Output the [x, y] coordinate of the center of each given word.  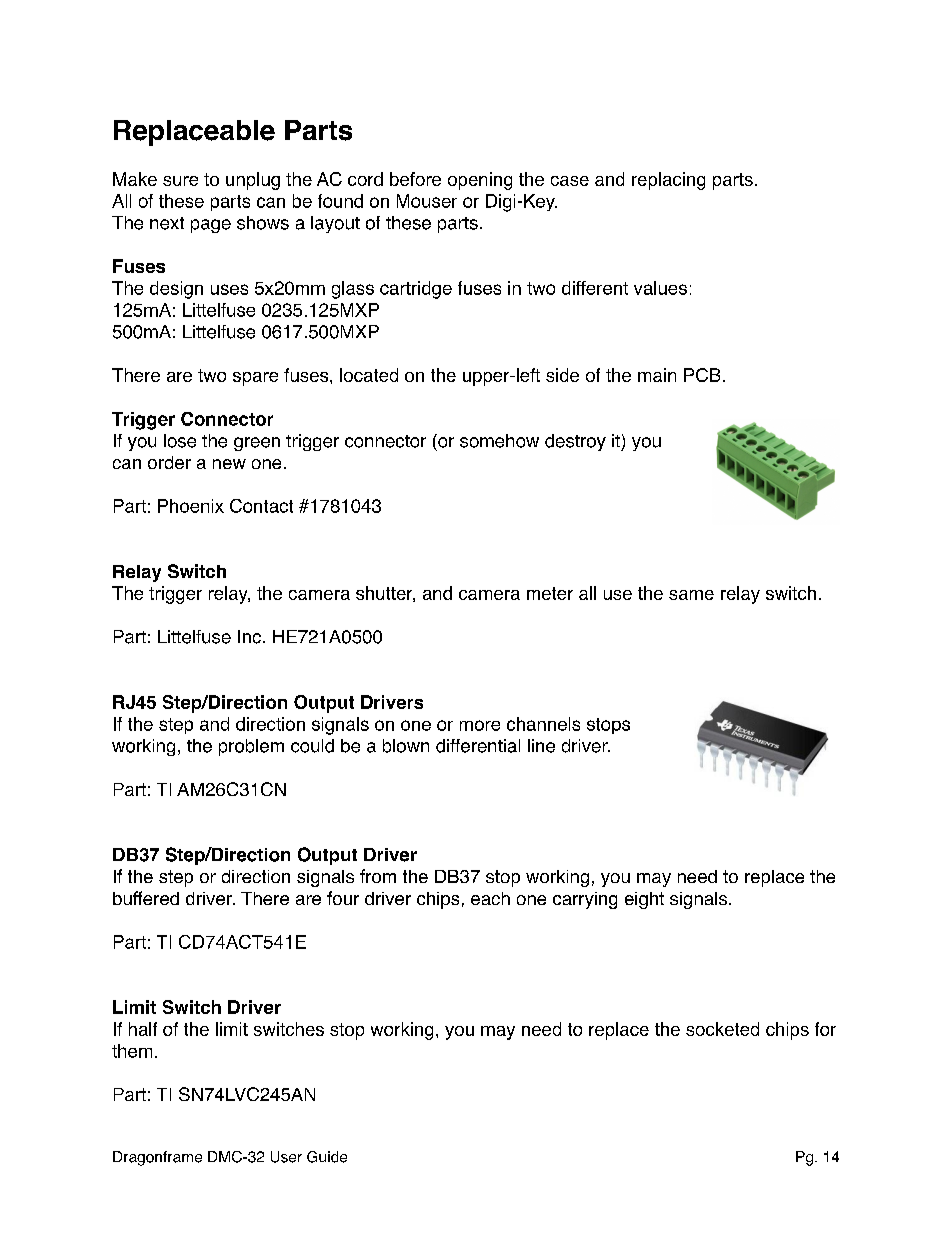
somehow [499, 441]
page [211, 226]
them [132, 1051]
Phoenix [191, 506]
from [378, 876]
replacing [668, 181]
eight [644, 900]
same [691, 595]
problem [251, 747]
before [415, 179]
